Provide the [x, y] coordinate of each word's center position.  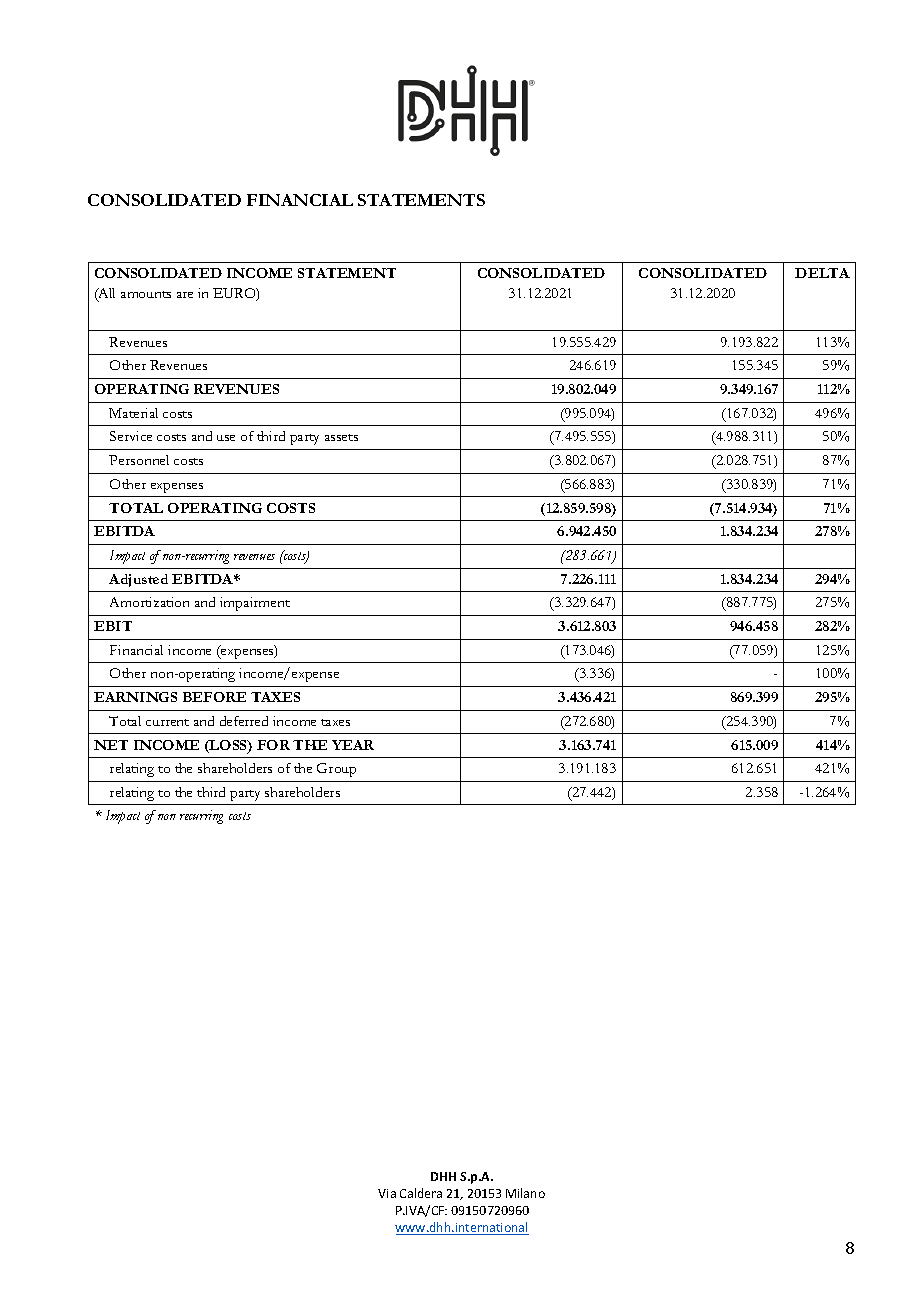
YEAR [353, 745]
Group [336, 770]
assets [341, 437]
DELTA [822, 273]
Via [387, 1193]
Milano [525, 1193]
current [167, 722]
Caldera [421, 1193]
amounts [146, 294]
